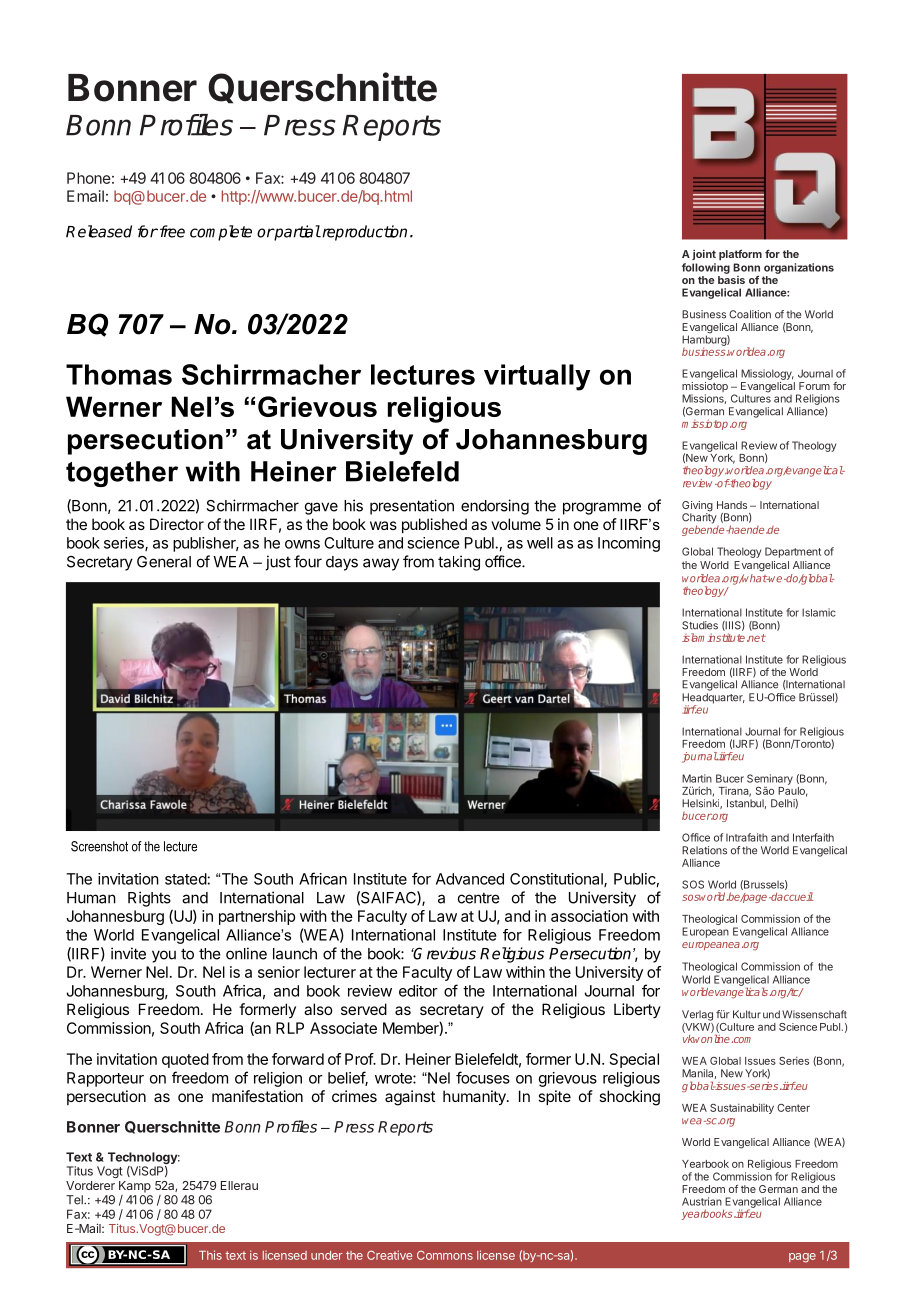  What do you see at coordinates (740, 254) in the screenshot?
I see `platform` at bounding box center [740, 254].
